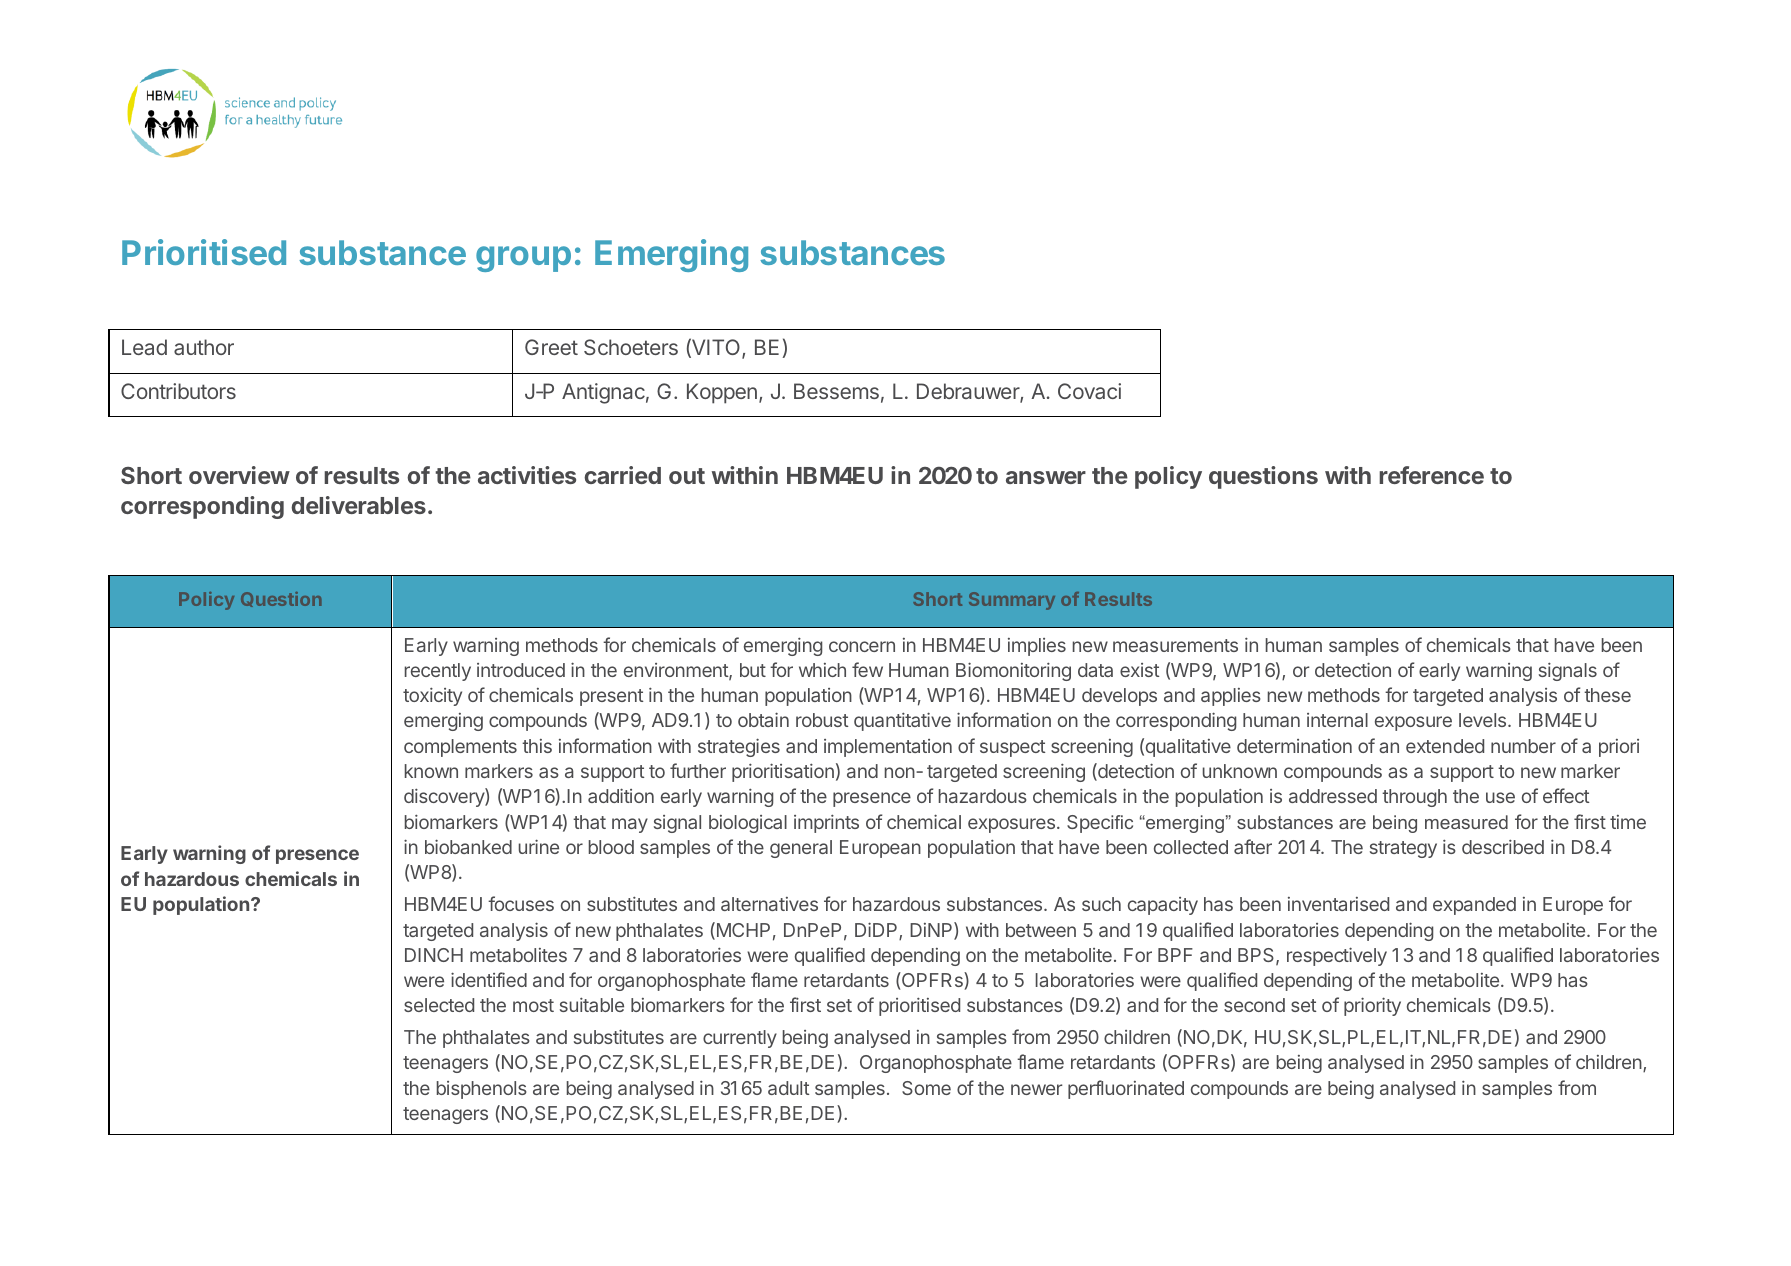 This screenshot has width=1791, height=1266. Describe the element at coordinates (1431, 475) in the screenshot. I see `reference` at that location.
